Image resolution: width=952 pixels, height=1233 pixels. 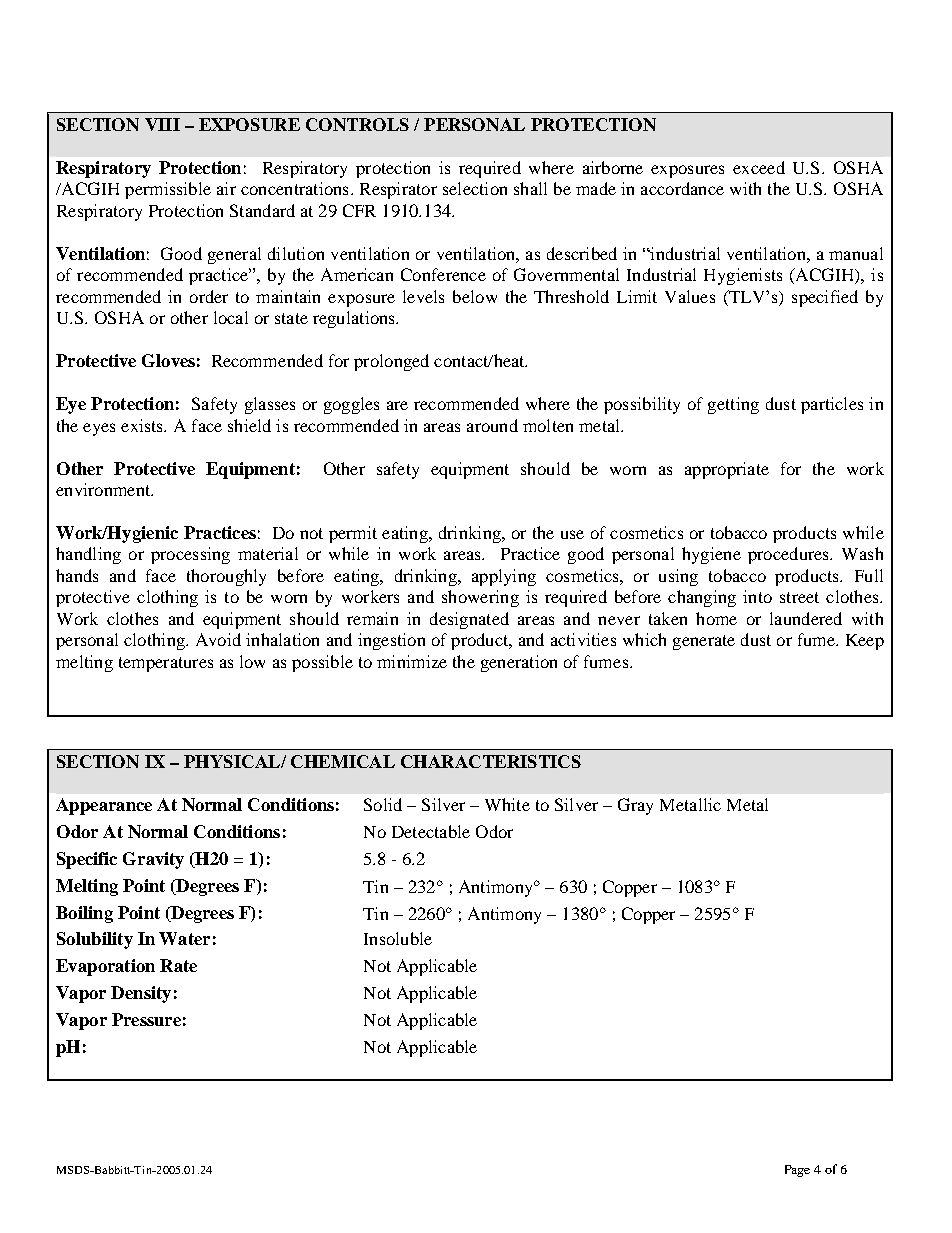 I want to click on Insoluble, so click(x=398, y=938).
